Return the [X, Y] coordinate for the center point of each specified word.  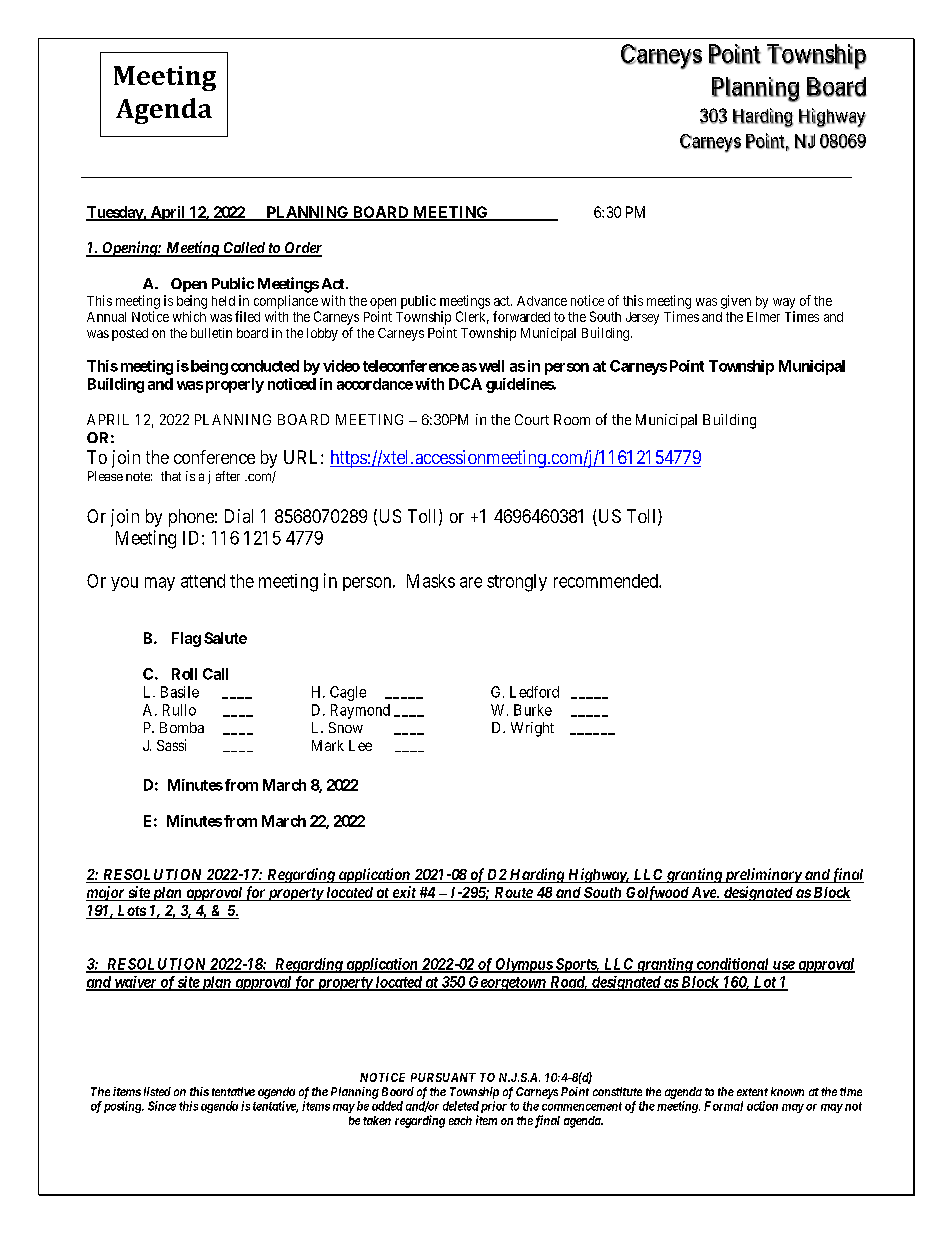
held [223, 301]
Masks [431, 581]
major [106, 893]
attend [203, 581]
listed [157, 1091]
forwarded [521, 316]
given [736, 302]
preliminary [762, 875]
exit [404, 893]
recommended [607, 581]
